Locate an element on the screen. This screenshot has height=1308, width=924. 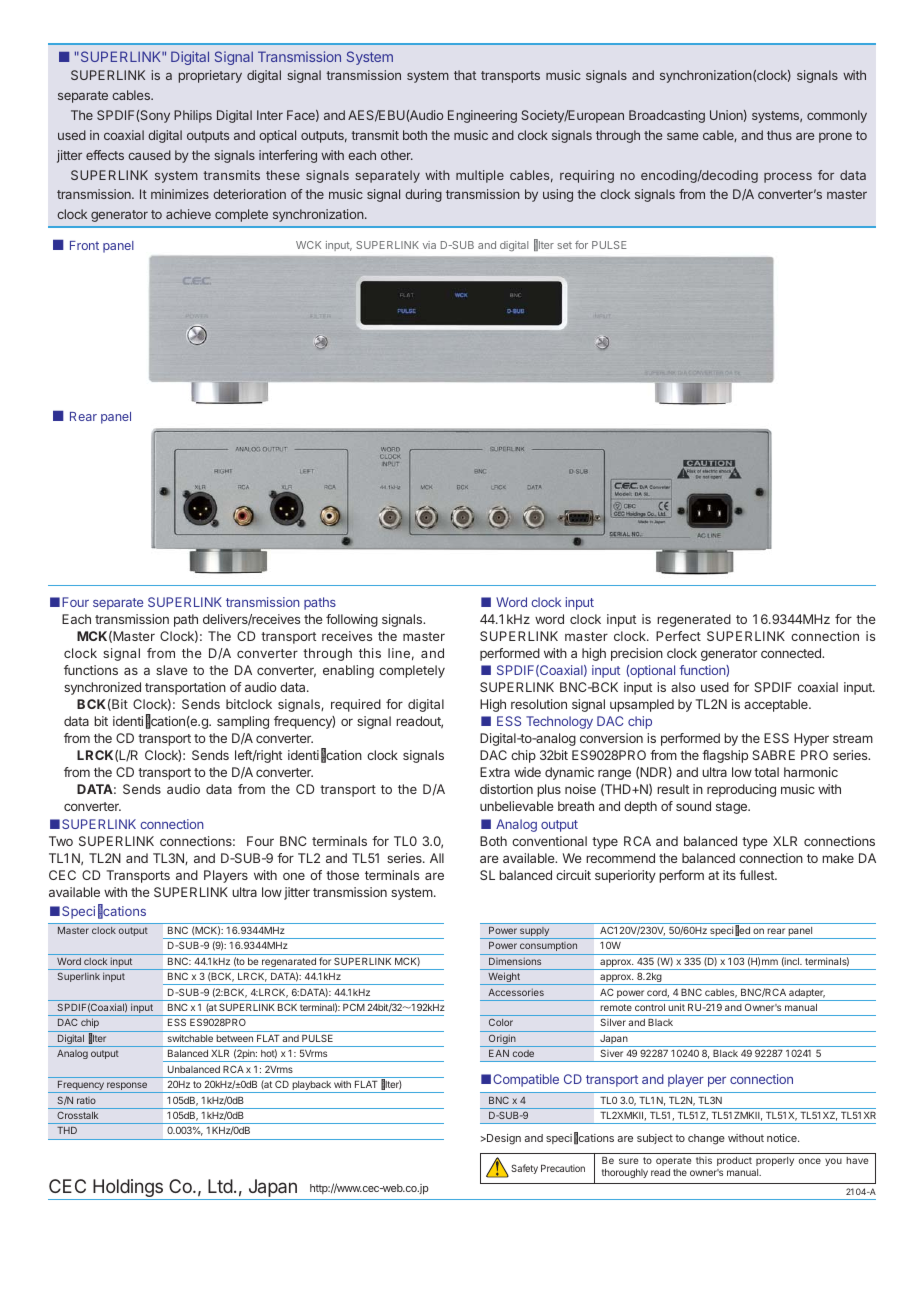
via is located at coordinates (429, 245).
